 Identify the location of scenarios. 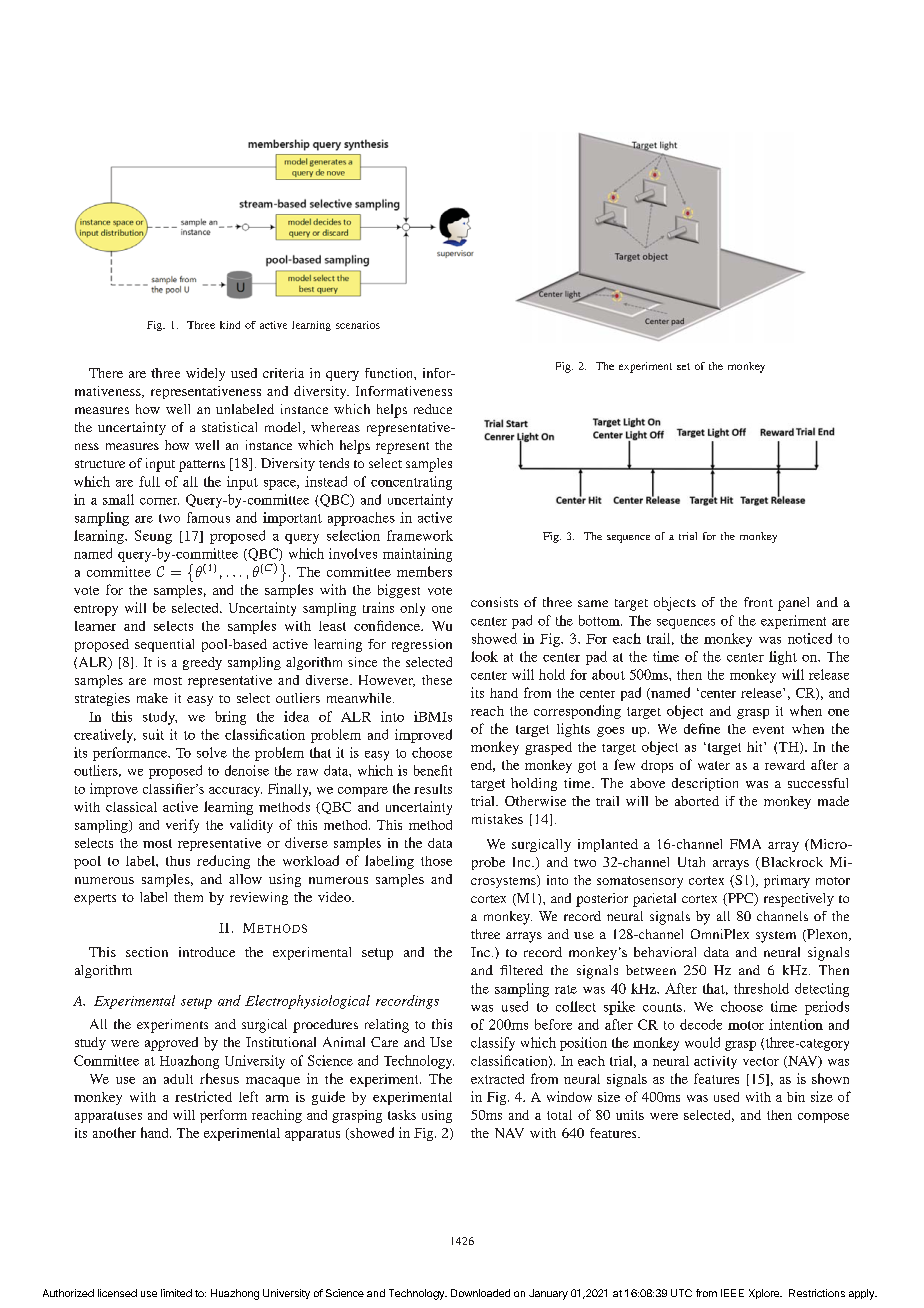
(358, 325).
